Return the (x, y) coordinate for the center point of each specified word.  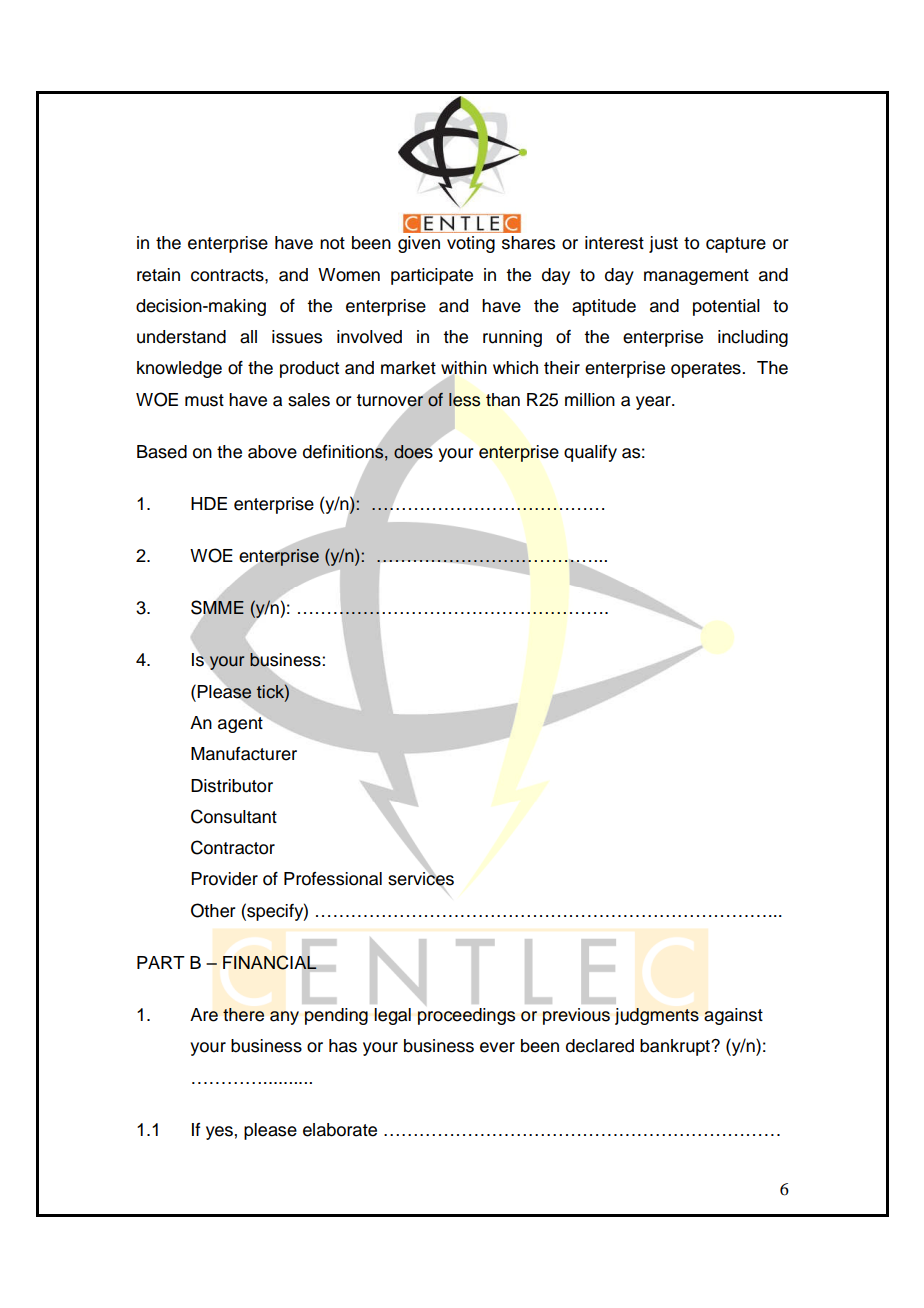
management (696, 277)
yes (219, 1133)
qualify (590, 453)
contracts (228, 275)
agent (241, 723)
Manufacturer (244, 754)
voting (471, 244)
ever (497, 1047)
